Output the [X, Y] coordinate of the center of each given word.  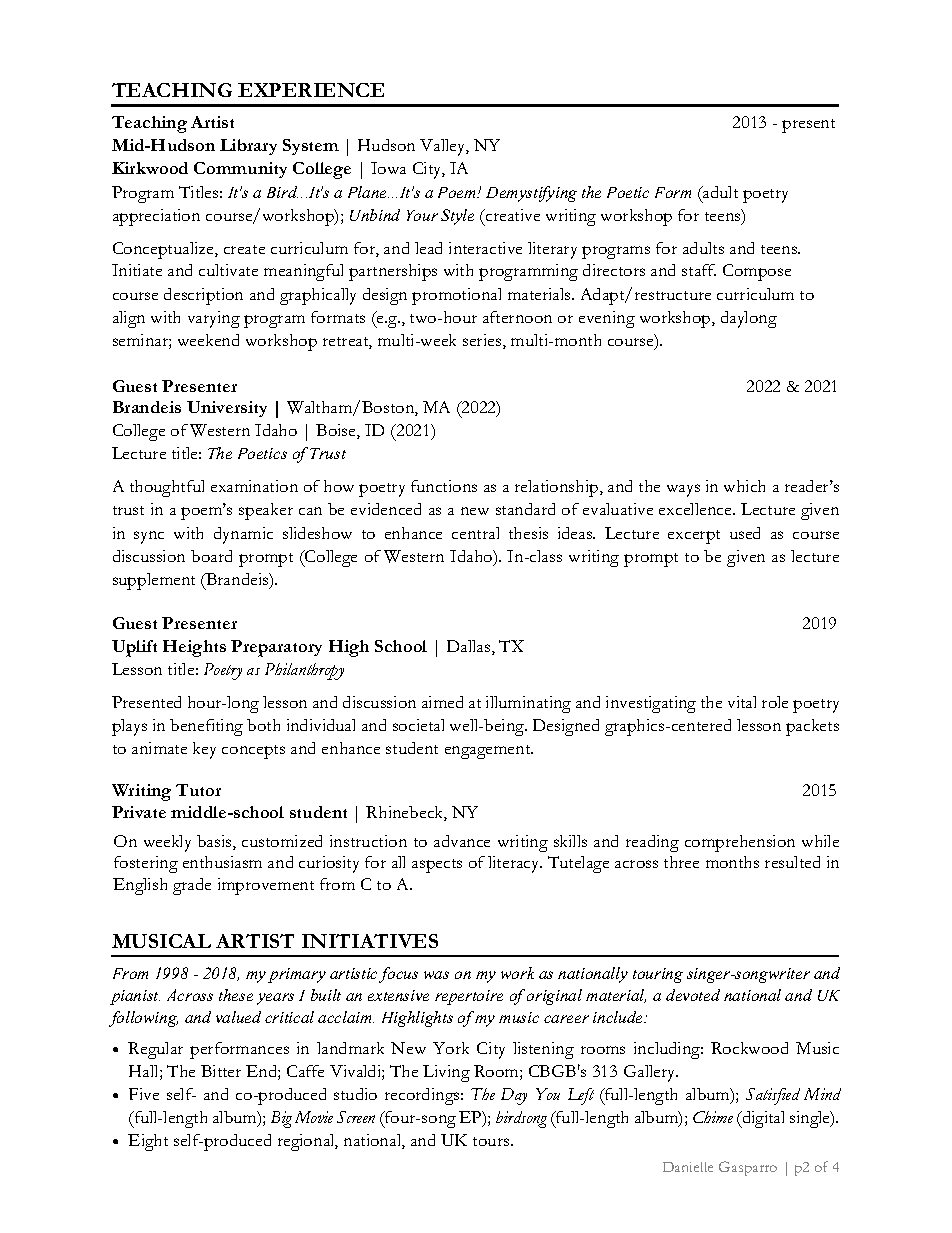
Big [281, 1119]
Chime [713, 1117]
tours [492, 1141]
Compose [757, 272]
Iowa [388, 168]
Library [248, 147]
